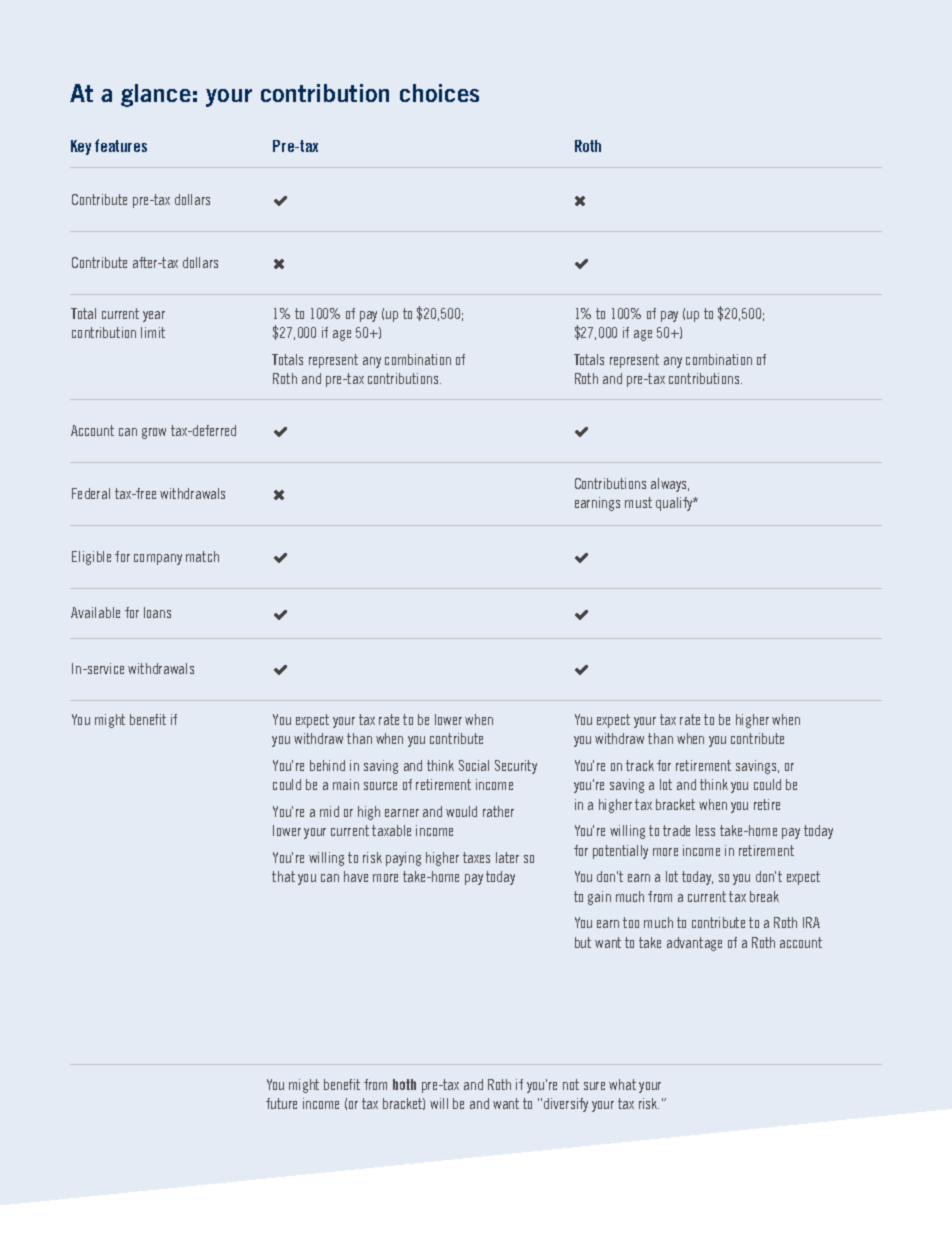 This document has height=1233, width=952. I want to click on choices, so click(439, 93).
